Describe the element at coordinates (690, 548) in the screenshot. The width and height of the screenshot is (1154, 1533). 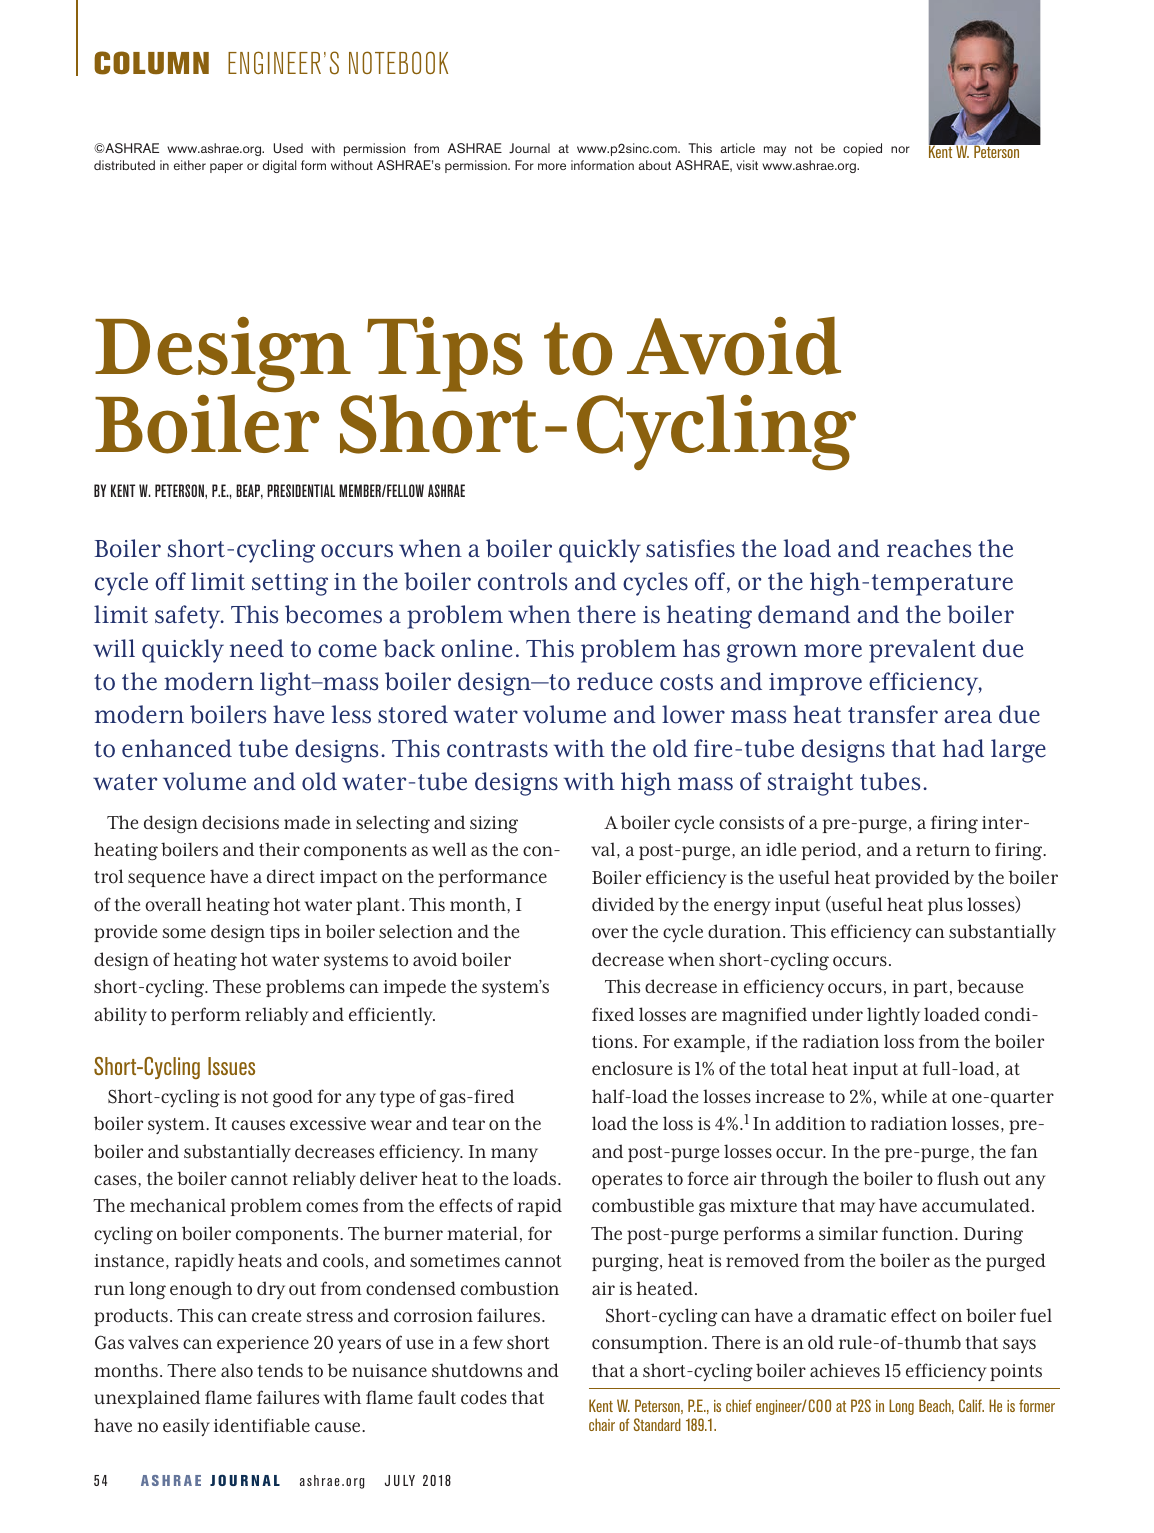
I see `satisfies` at that location.
